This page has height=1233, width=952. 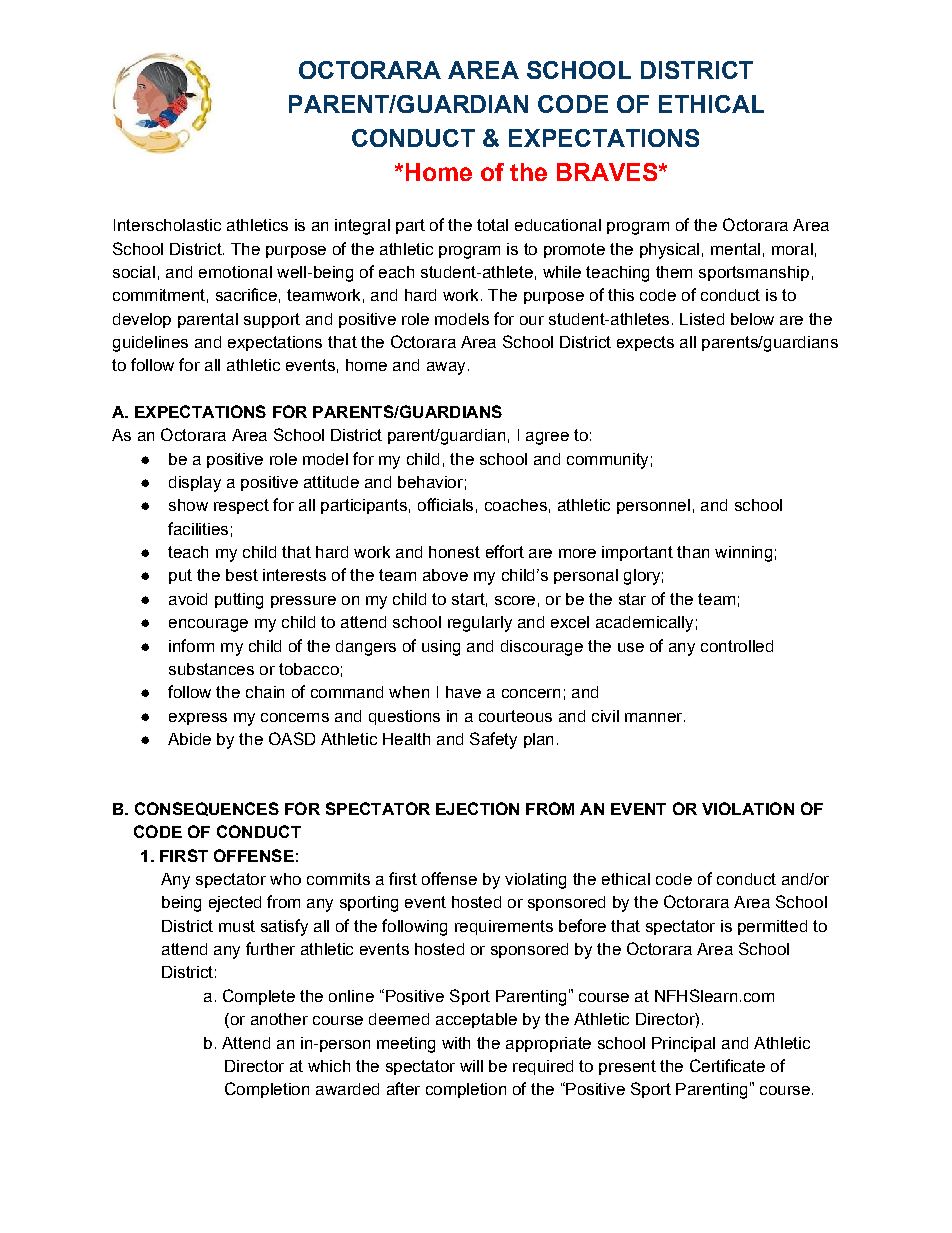 I want to click on total, so click(x=492, y=225).
